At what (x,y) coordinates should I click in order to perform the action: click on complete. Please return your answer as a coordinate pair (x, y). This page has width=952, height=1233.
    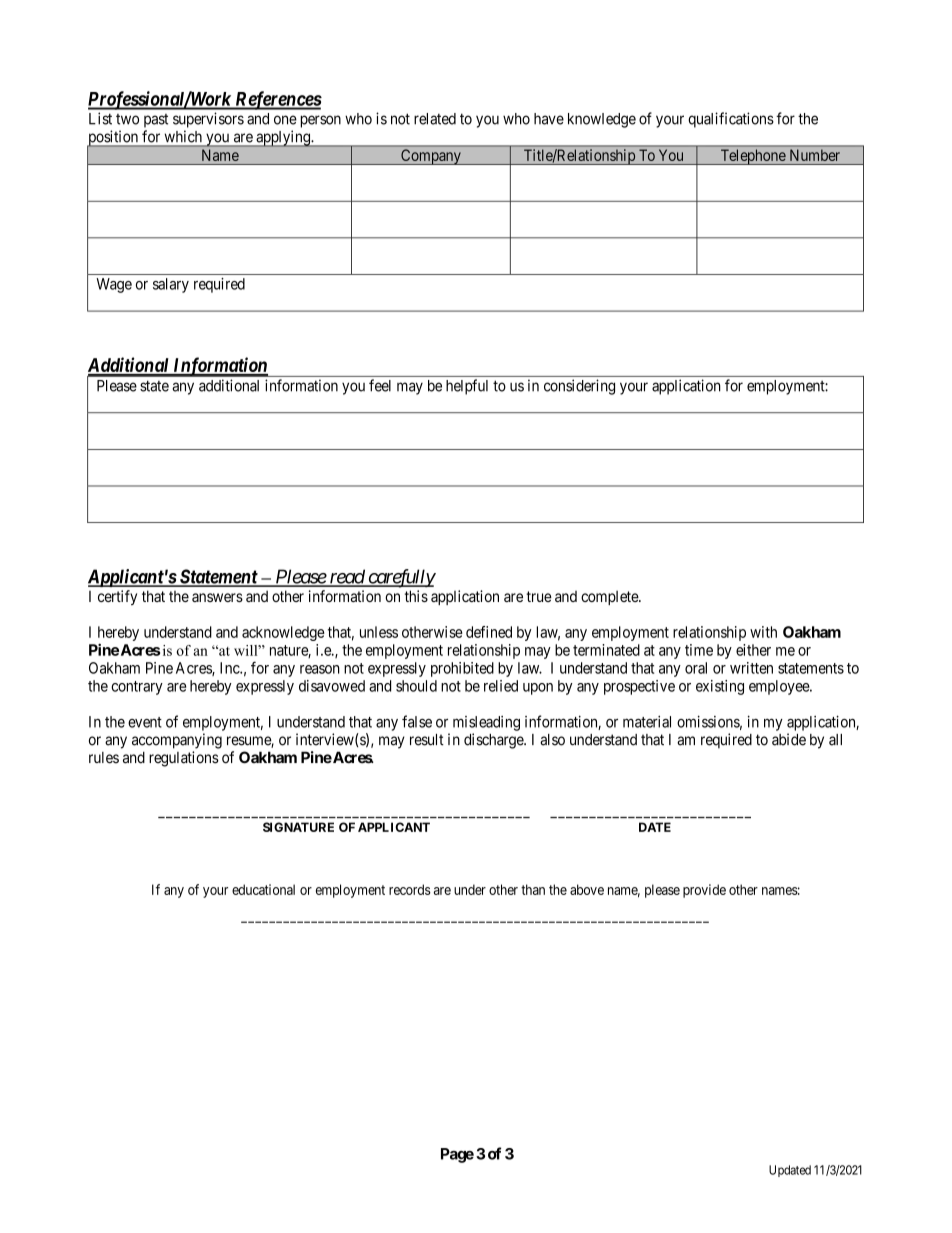
    Looking at the image, I should click on (610, 597).
